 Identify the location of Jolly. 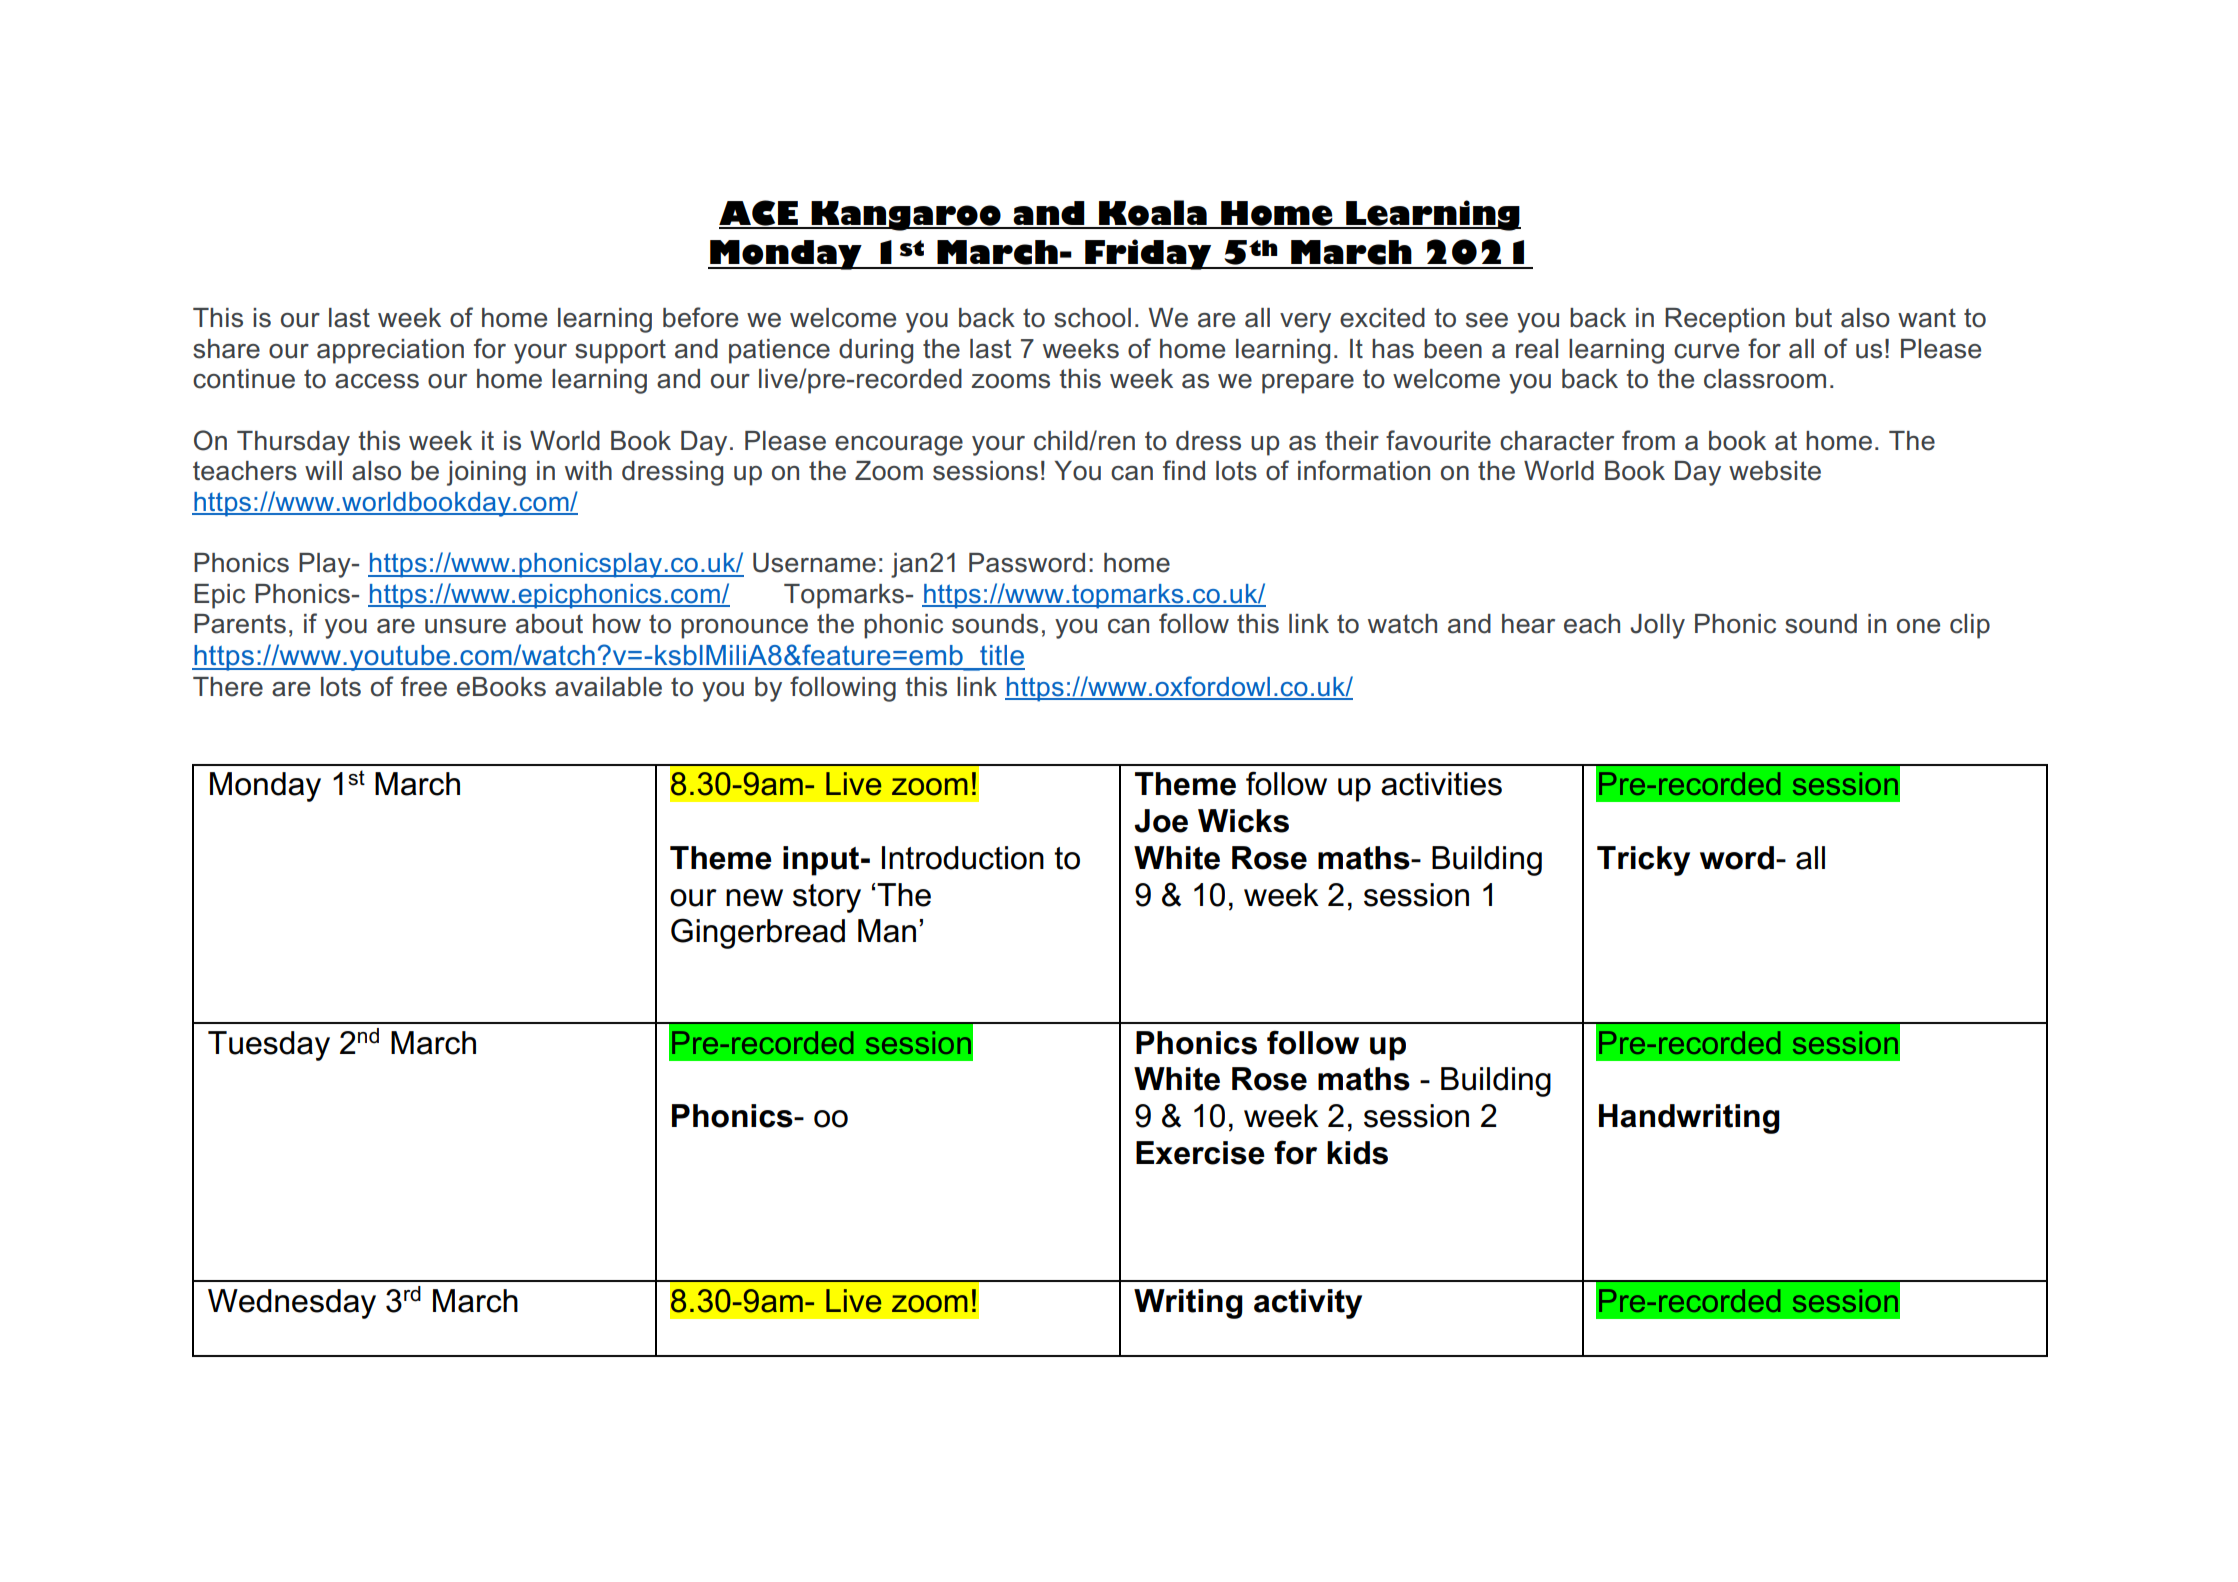
(1657, 626).
